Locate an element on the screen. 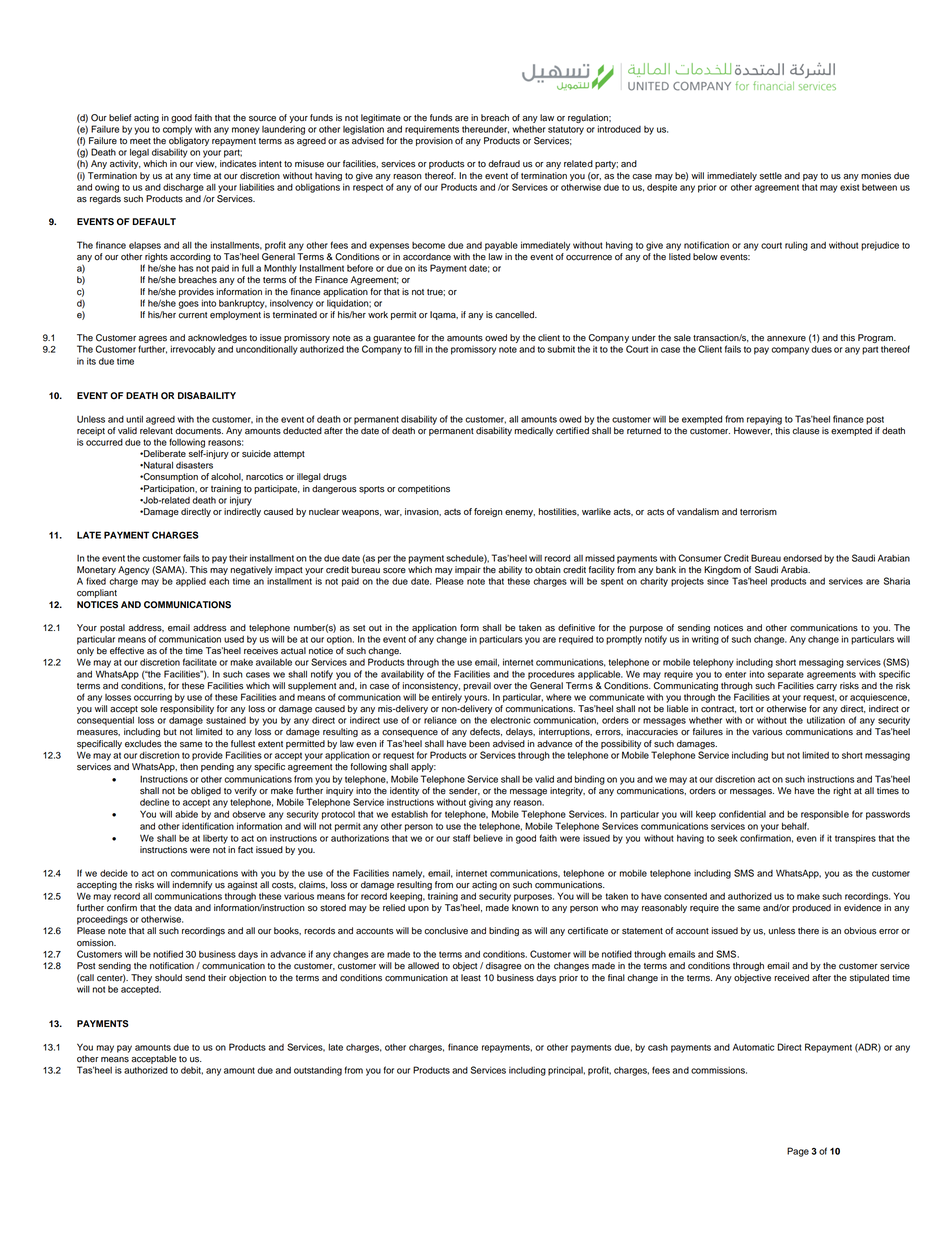 Image resolution: width=952 pixels, height=1233 pixels. facilitate is located at coordinates (200, 662).
